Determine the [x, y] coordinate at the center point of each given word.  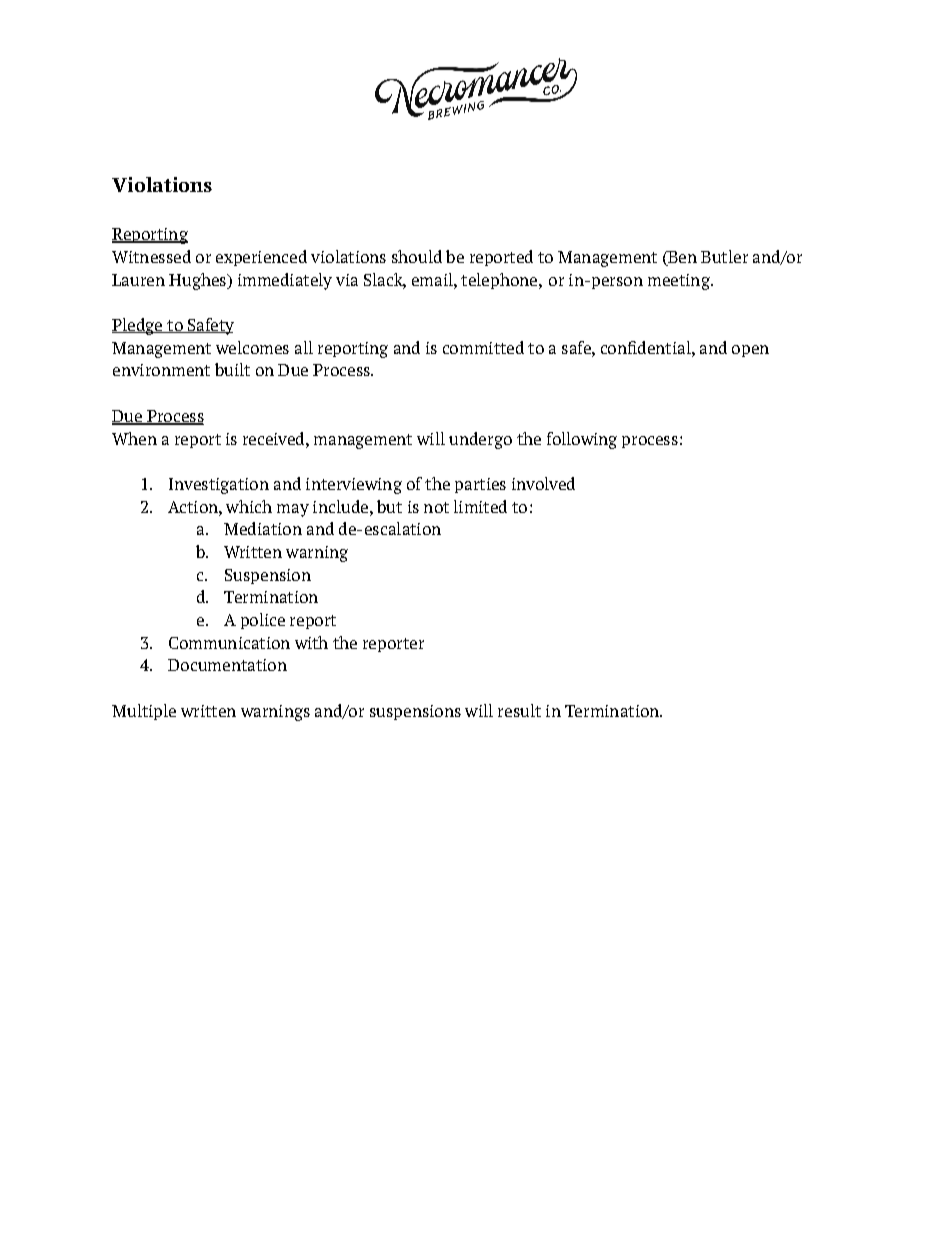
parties [480, 485]
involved [543, 483]
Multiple [144, 712]
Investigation [219, 486]
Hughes [198, 281]
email [433, 279]
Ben [681, 258]
